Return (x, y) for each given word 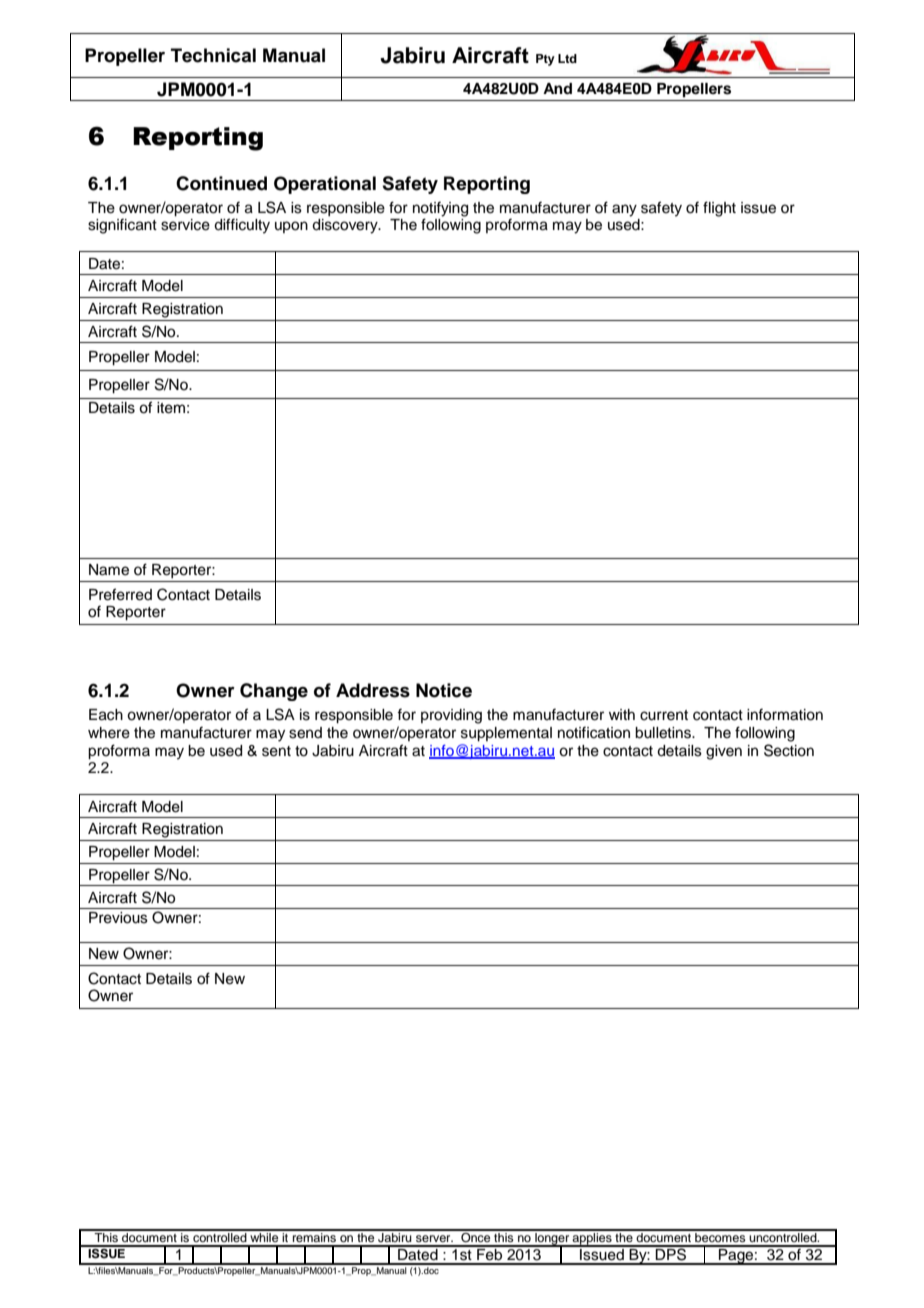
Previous (118, 918)
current (664, 715)
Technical (213, 55)
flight (719, 209)
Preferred (120, 594)
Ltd (567, 58)
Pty (545, 60)
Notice (444, 690)
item (171, 408)
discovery (346, 226)
